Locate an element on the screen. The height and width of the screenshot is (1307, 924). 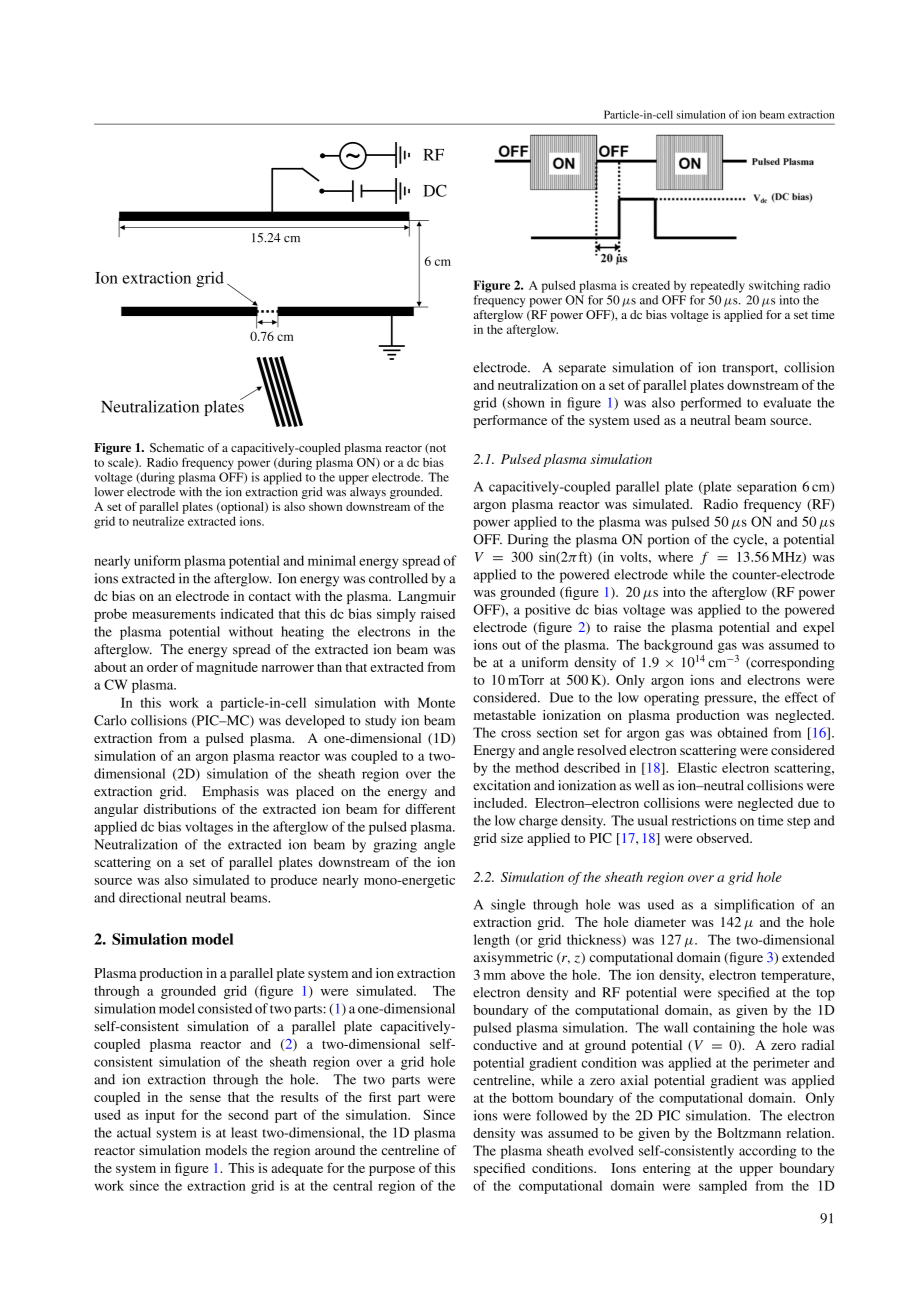
repeatedly is located at coordinates (717, 286).
